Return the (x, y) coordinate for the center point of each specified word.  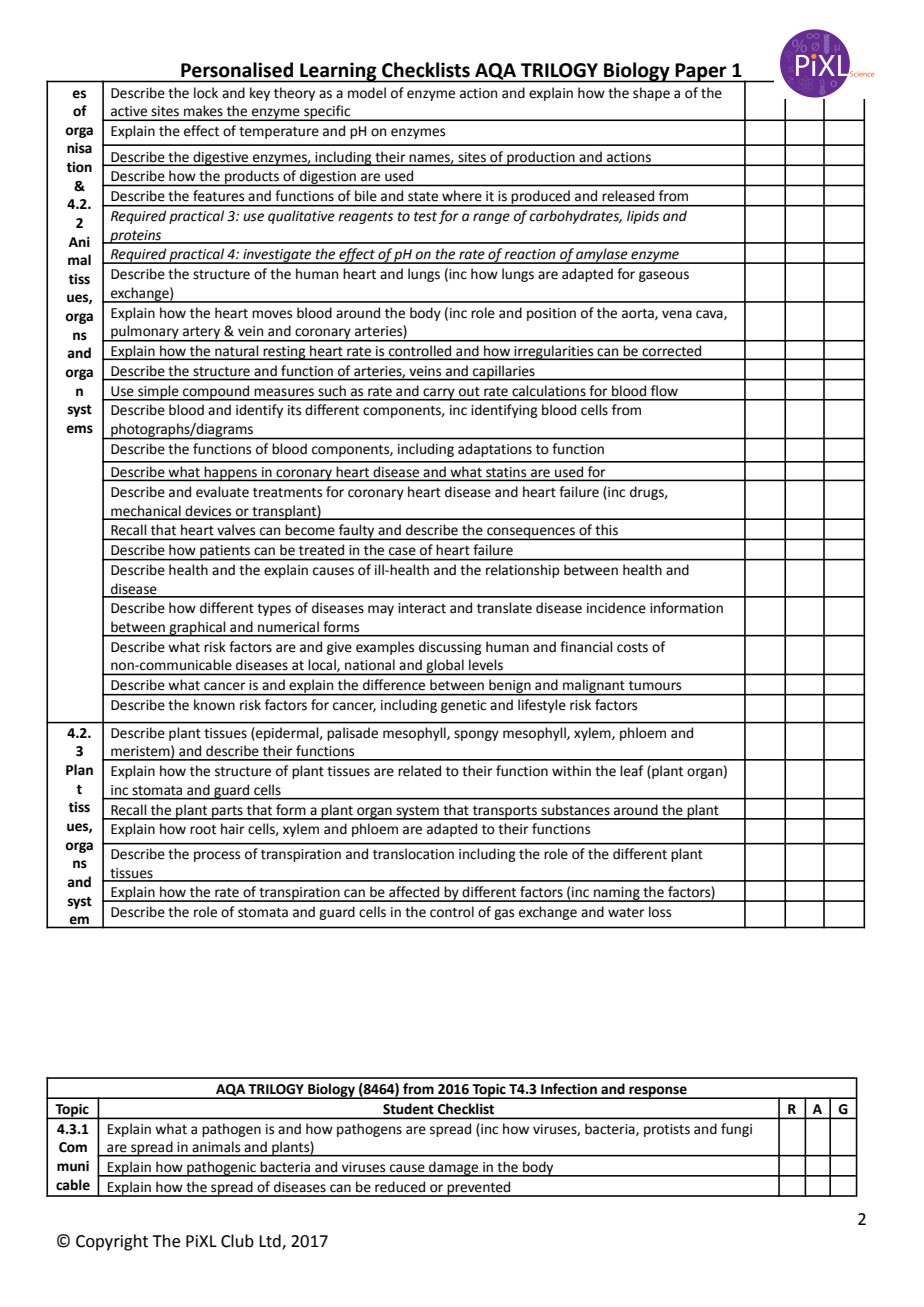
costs (632, 648)
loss (660, 912)
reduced (400, 1187)
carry (439, 394)
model (367, 93)
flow (664, 390)
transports (504, 813)
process (217, 856)
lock (206, 93)
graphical (197, 629)
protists (667, 1130)
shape (651, 94)
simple (158, 393)
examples (385, 648)
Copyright (112, 1242)
